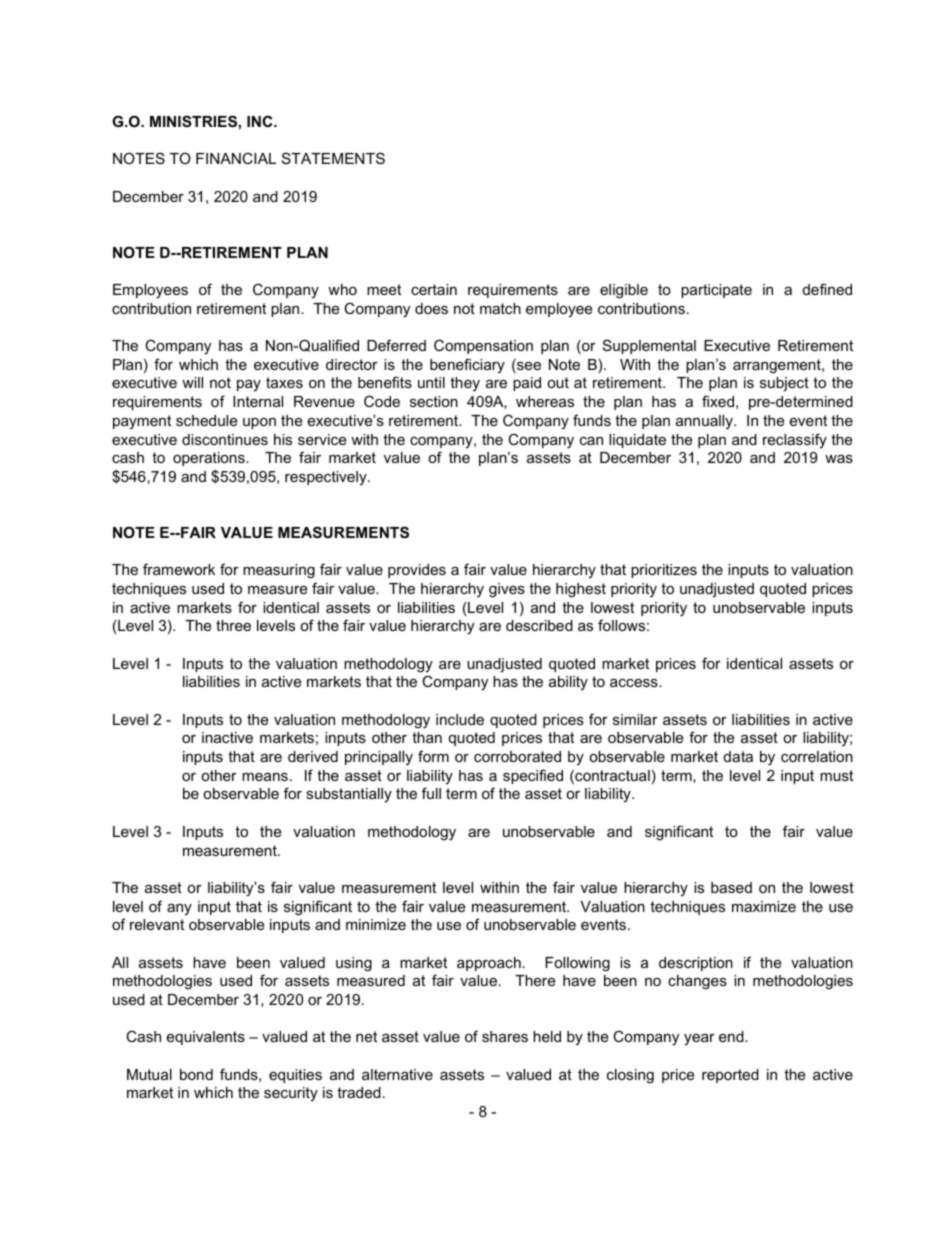  I want to click on described, so click(539, 625).
